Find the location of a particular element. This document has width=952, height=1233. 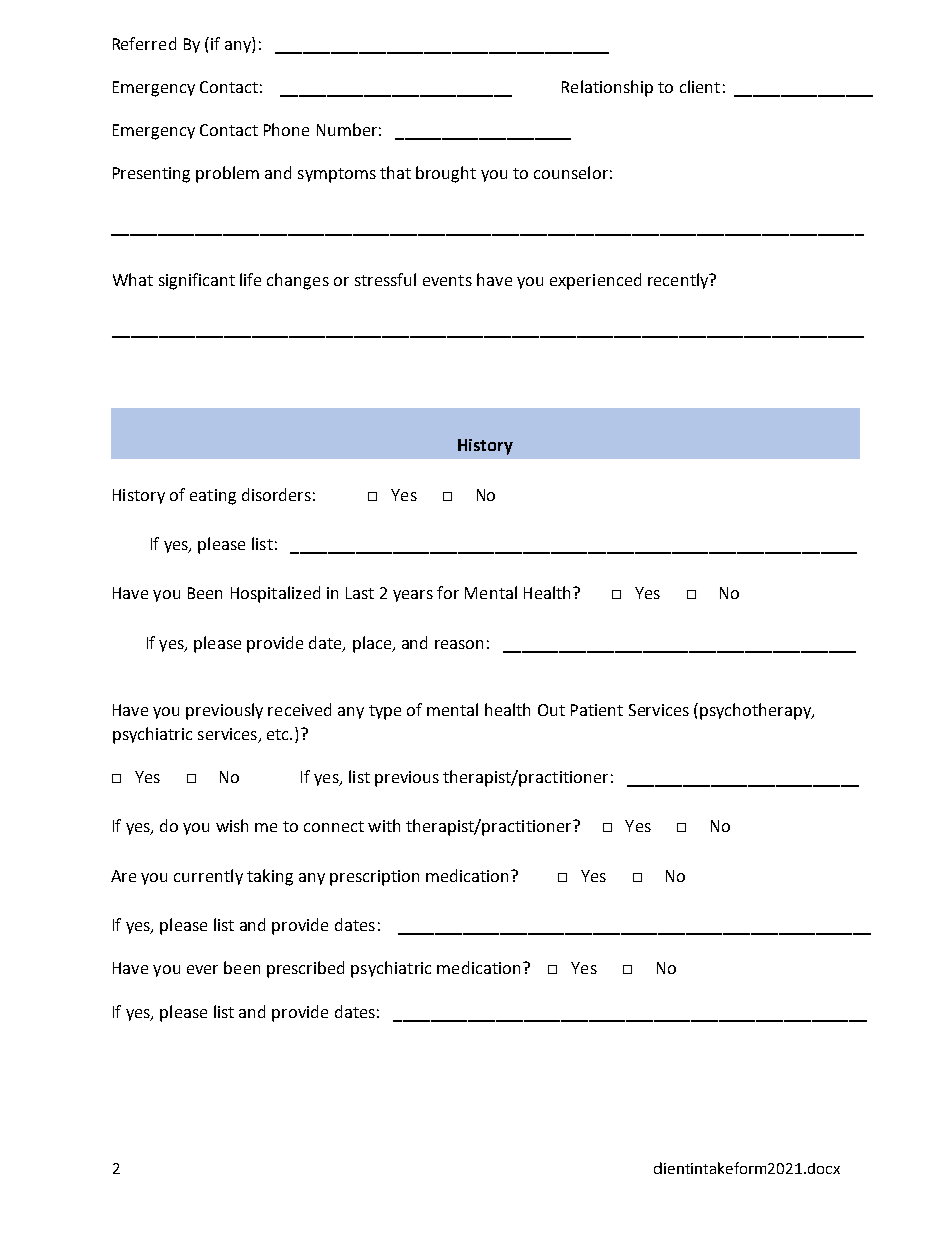

recently is located at coordinates (679, 281).
